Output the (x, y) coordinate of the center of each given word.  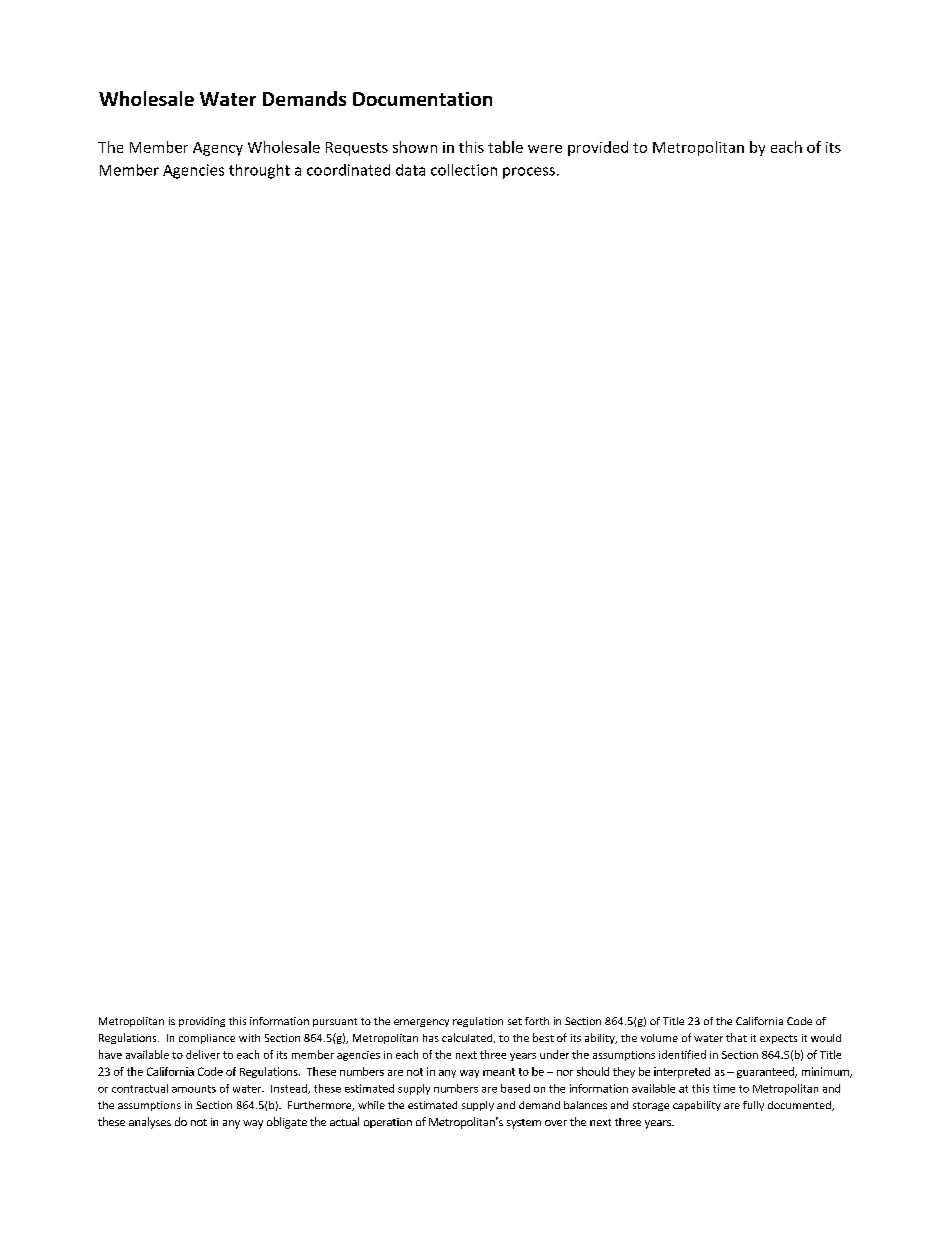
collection (464, 170)
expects (778, 1039)
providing (202, 1022)
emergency (421, 1023)
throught (259, 171)
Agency (218, 149)
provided (598, 148)
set (515, 1021)
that (736, 1037)
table (505, 147)
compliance (207, 1039)
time (724, 1088)
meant (499, 1072)
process (529, 173)
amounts (194, 1089)
